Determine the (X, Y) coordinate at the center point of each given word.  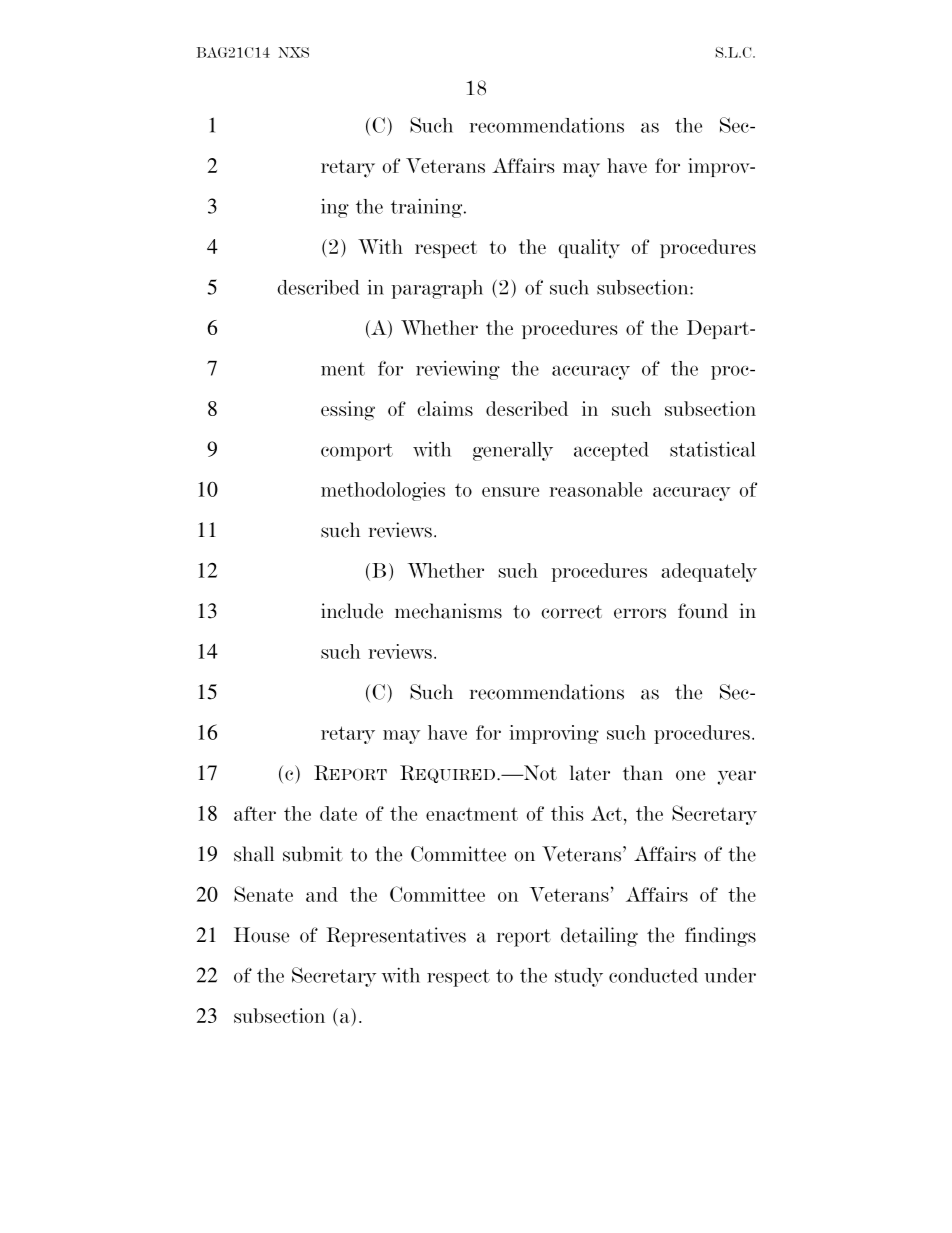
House (261, 935)
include (352, 611)
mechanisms (448, 611)
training (428, 208)
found (703, 611)
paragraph (437, 289)
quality (589, 249)
